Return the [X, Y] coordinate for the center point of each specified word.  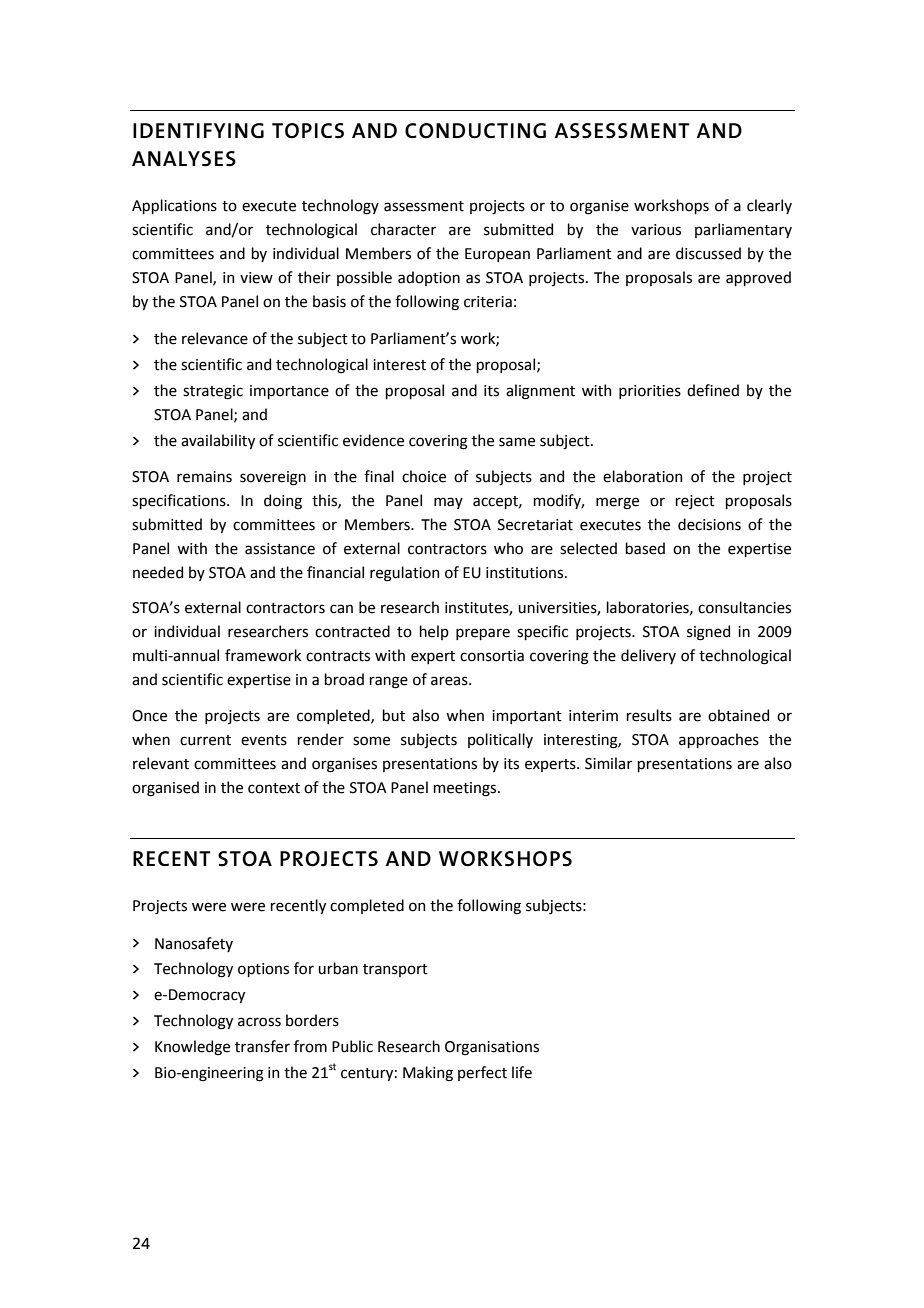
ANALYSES [184, 159]
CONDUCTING [475, 131]
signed [708, 633]
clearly [769, 206]
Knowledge [192, 1048]
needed [158, 572]
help [434, 632]
